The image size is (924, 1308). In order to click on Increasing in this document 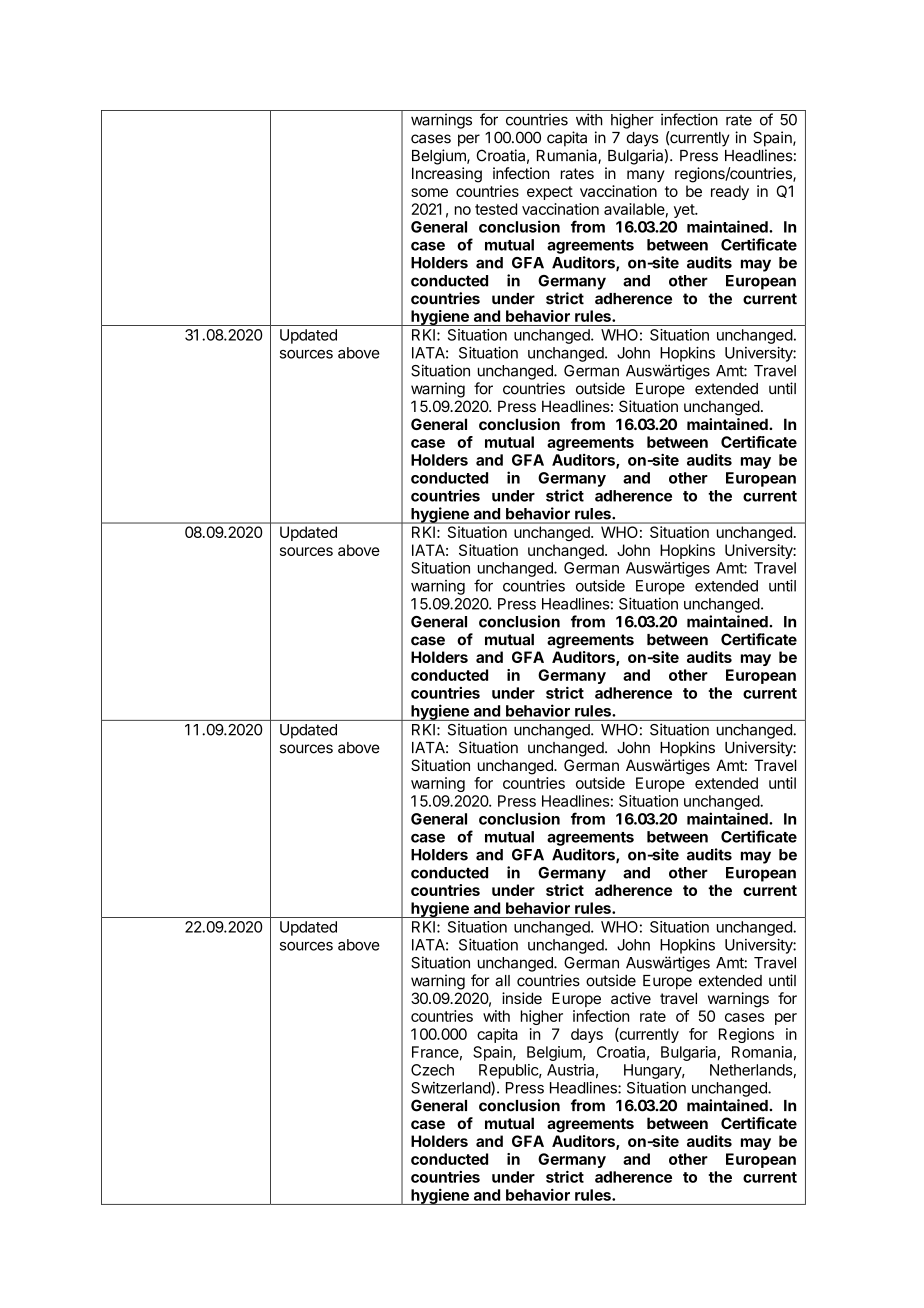, I will do `click(447, 175)`.
